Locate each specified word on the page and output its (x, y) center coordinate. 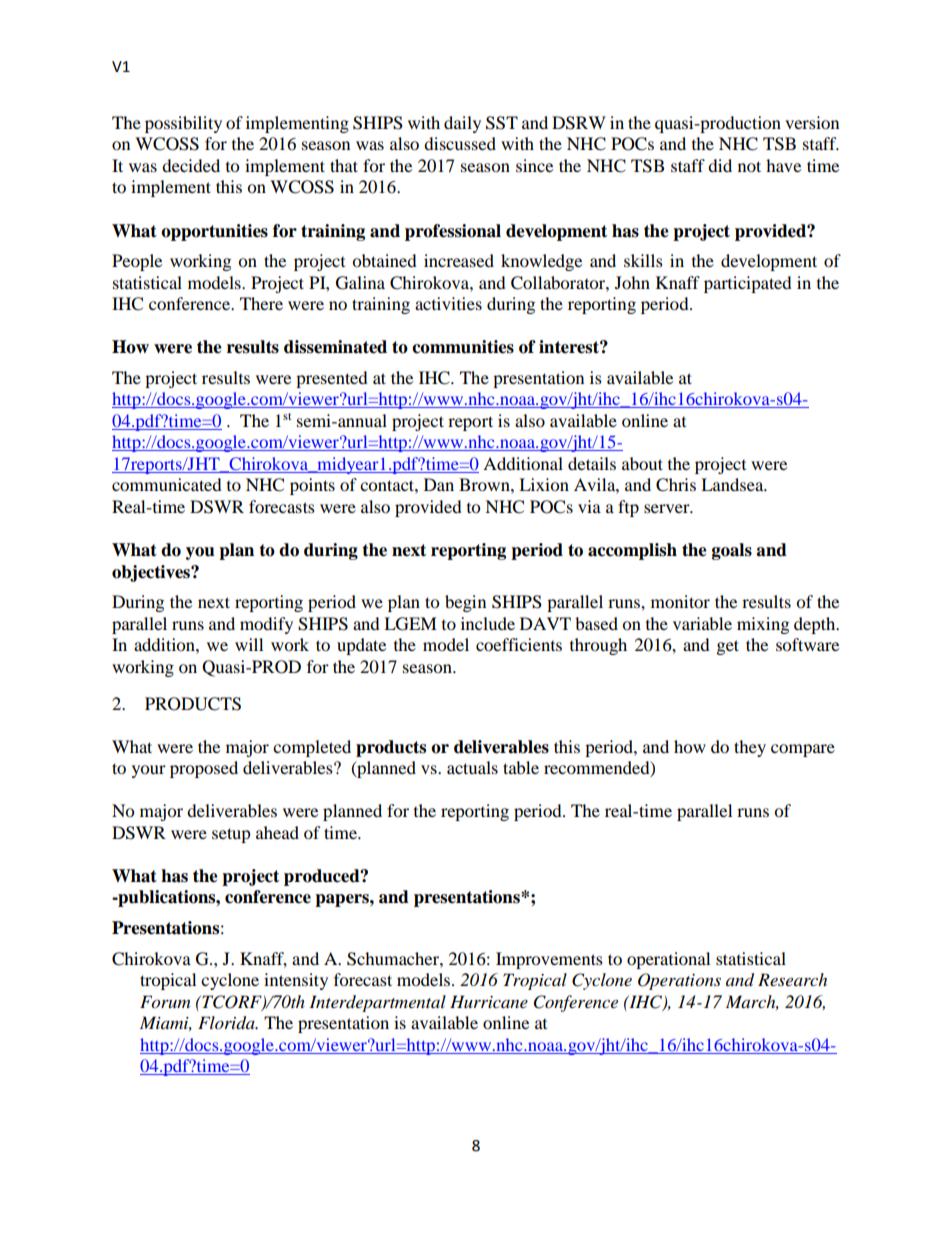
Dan (439, 484)
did (720, 165)
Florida (227, 1023)
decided (191, 165)
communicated (167, 484)
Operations (679, 981)
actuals (472, 767)
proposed (204, 769)
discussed (460, 143)
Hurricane (489, 1001)
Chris (676, 485)
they (750, 748)
